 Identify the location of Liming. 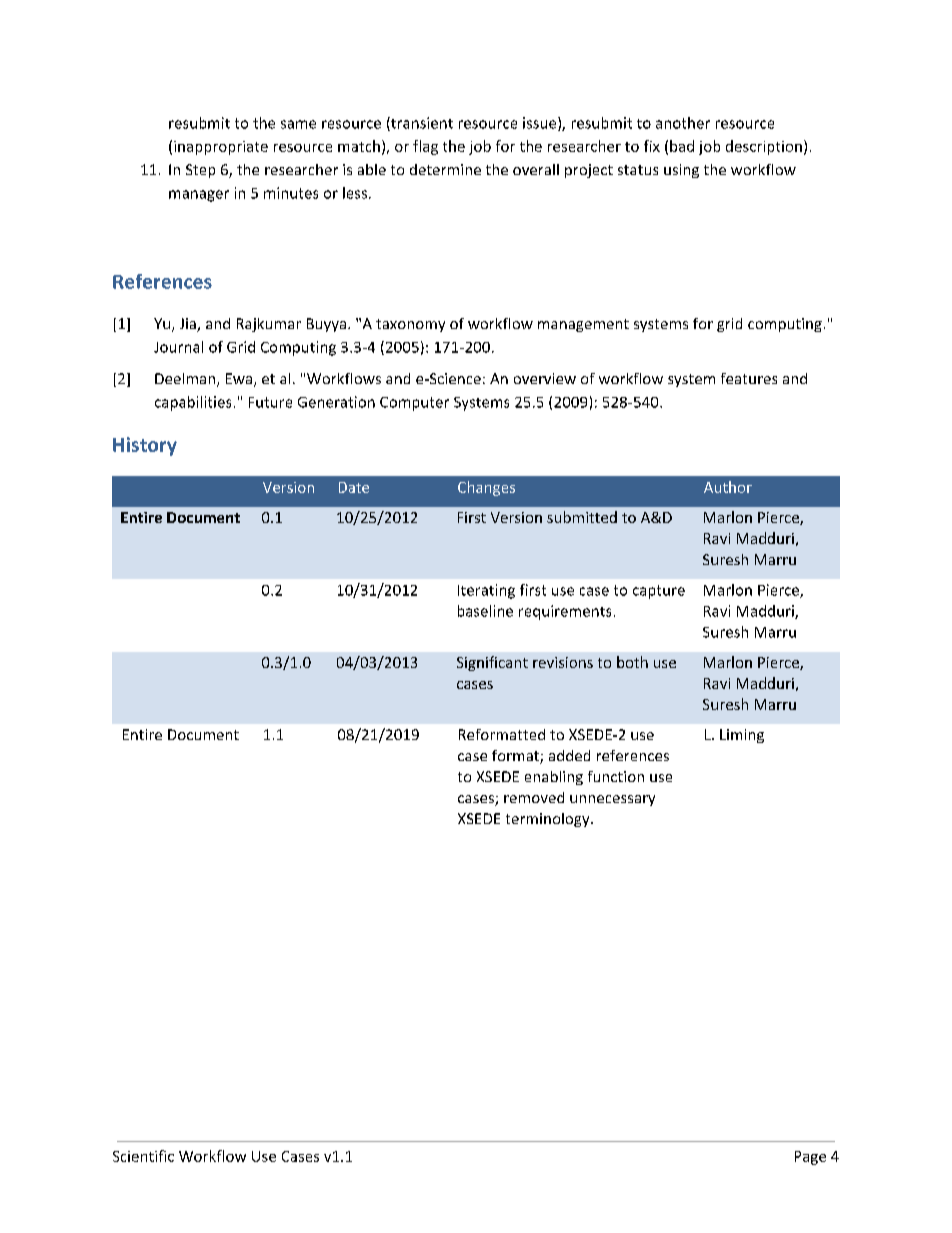
(742, 736).
